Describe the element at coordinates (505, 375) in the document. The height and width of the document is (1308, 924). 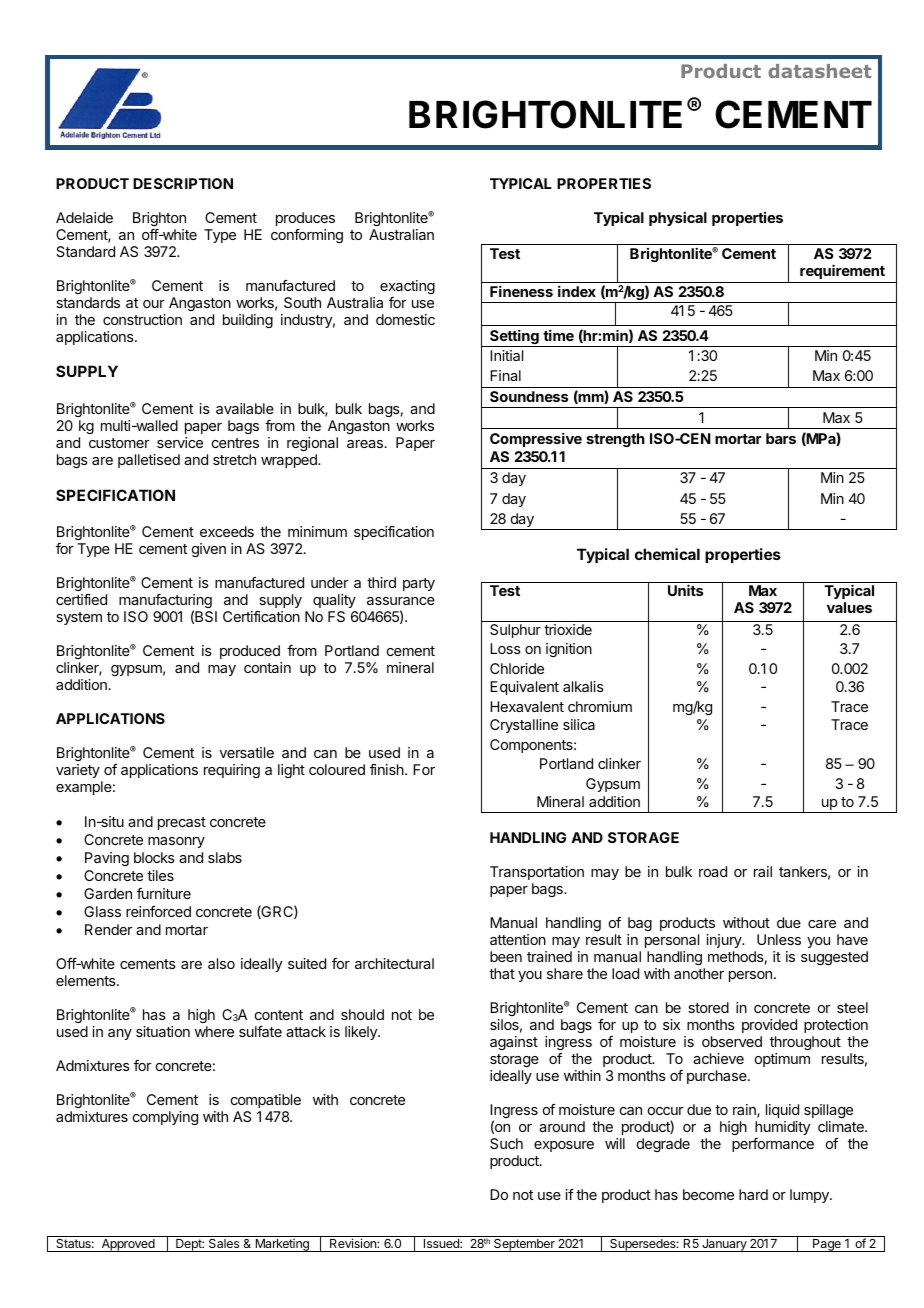
I see `Final` at that location.
